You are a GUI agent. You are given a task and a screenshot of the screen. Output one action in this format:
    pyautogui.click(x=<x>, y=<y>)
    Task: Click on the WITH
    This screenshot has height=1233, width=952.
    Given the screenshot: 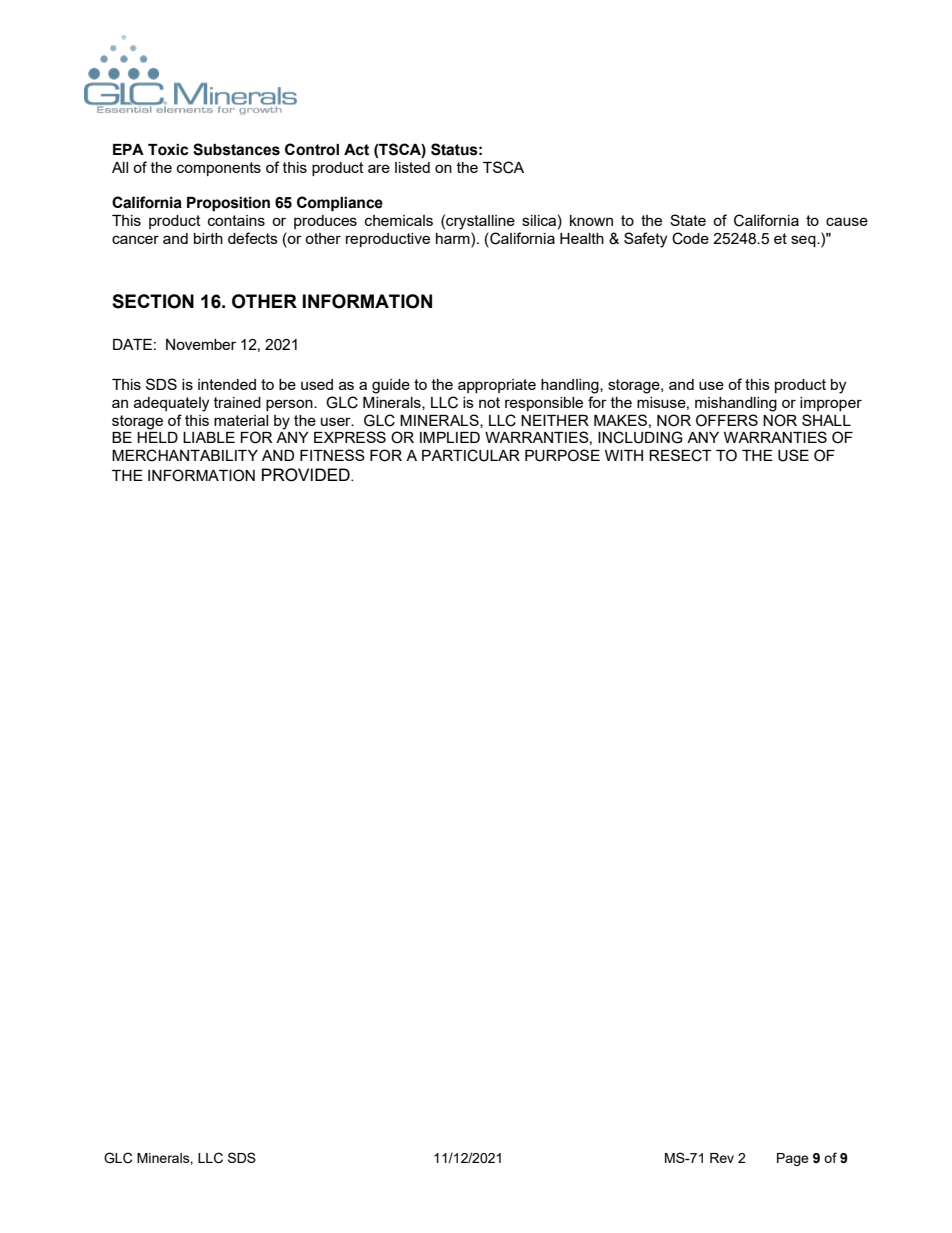 What is the action you would take?
    pyautogui.click(x=624, y=455)
